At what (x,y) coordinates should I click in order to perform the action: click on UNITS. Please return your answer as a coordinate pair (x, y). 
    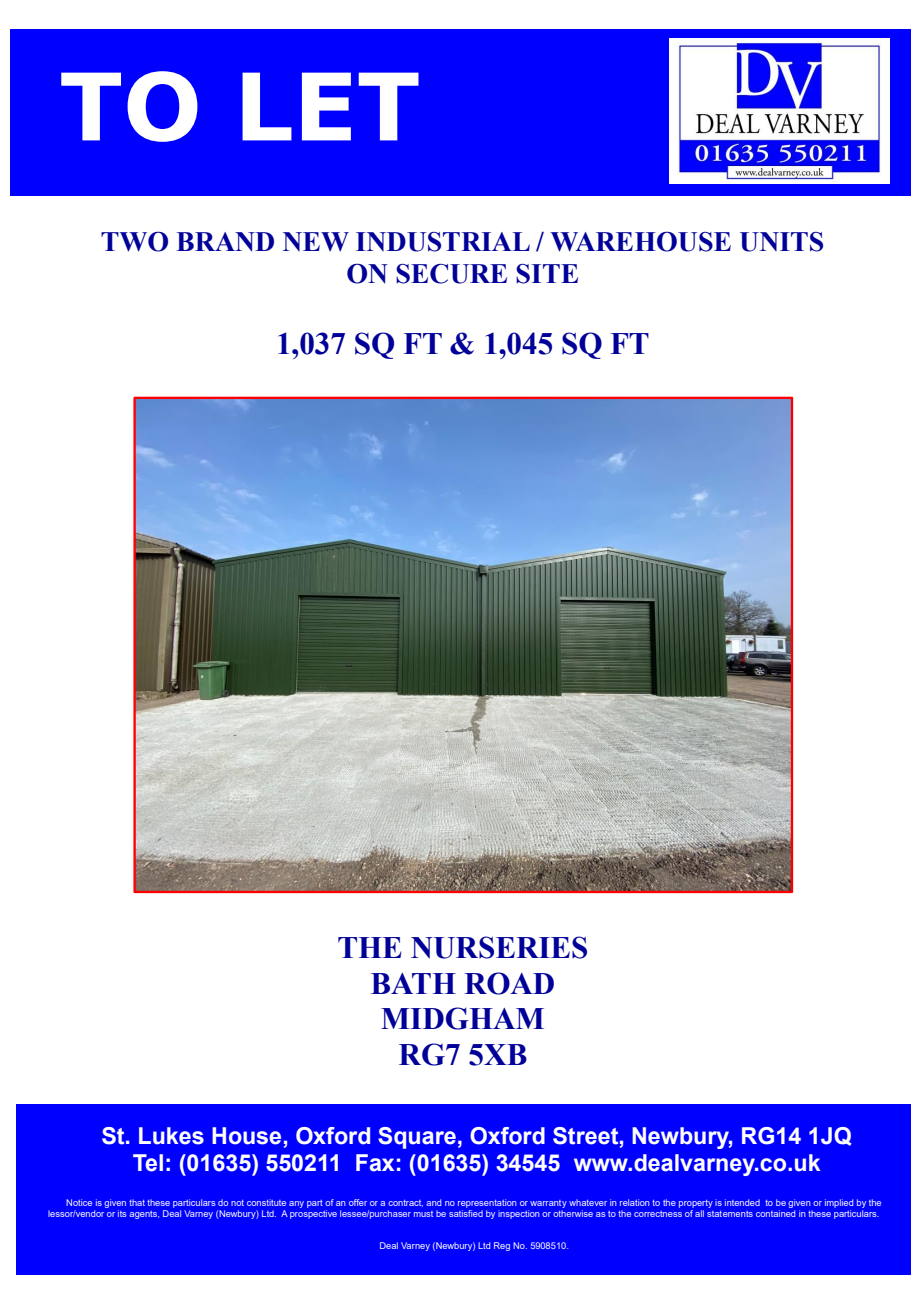
    Looking at the image, I should click on (781, 242).
